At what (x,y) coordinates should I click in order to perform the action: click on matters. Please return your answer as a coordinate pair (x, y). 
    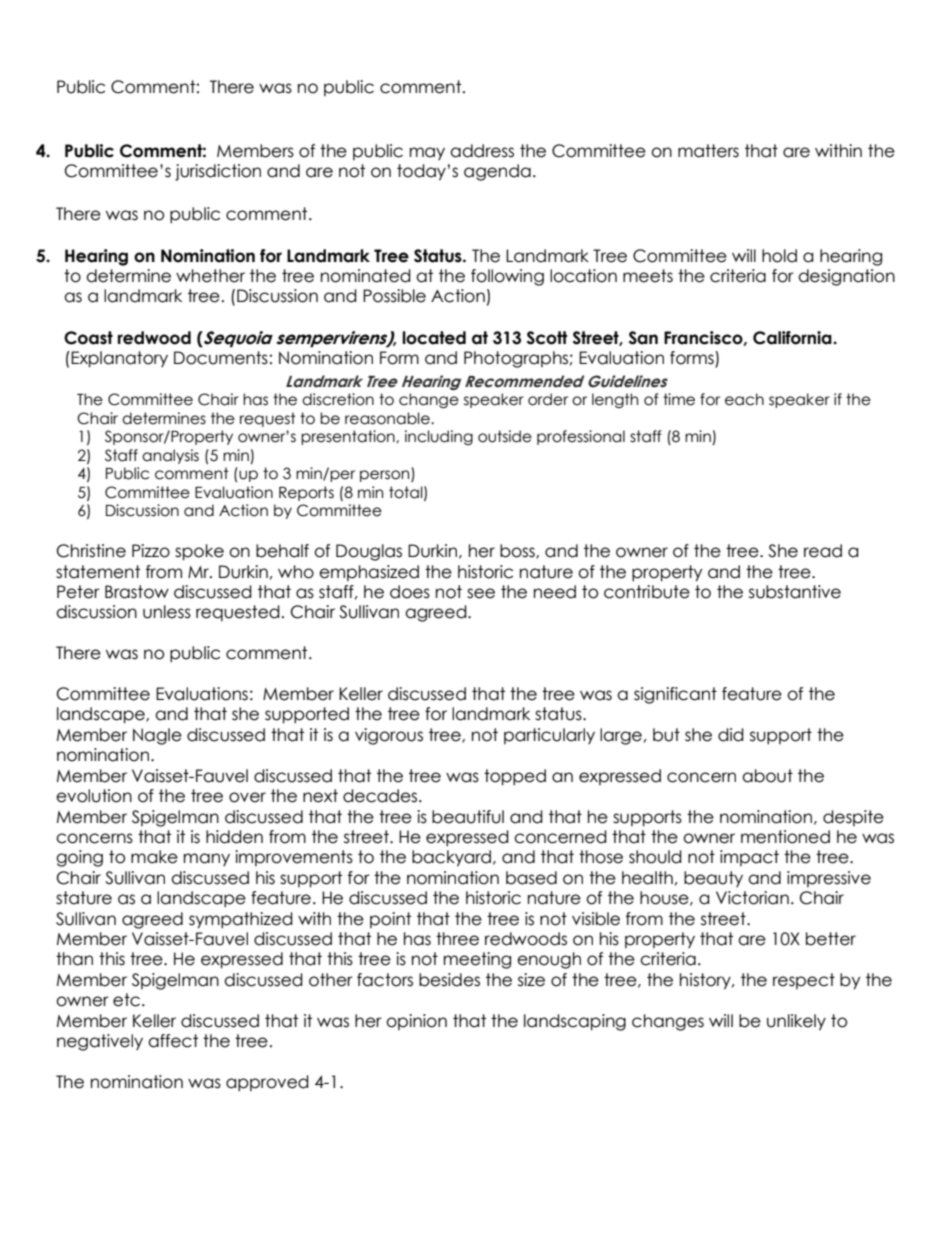
    Looking at the image, I should click on (708, 151).
